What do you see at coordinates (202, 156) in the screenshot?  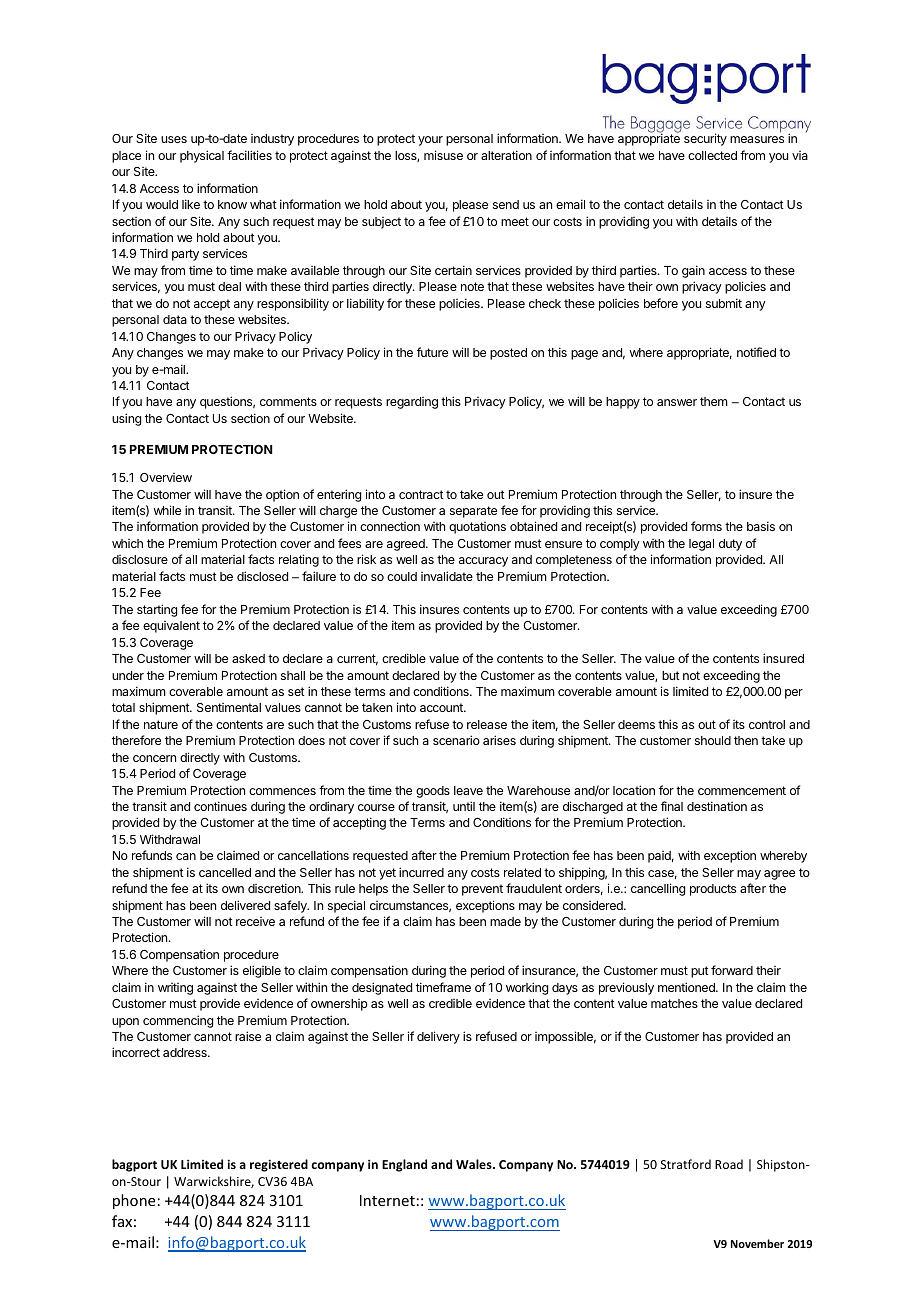 I see `physical` at bounding box center [202, 156].
